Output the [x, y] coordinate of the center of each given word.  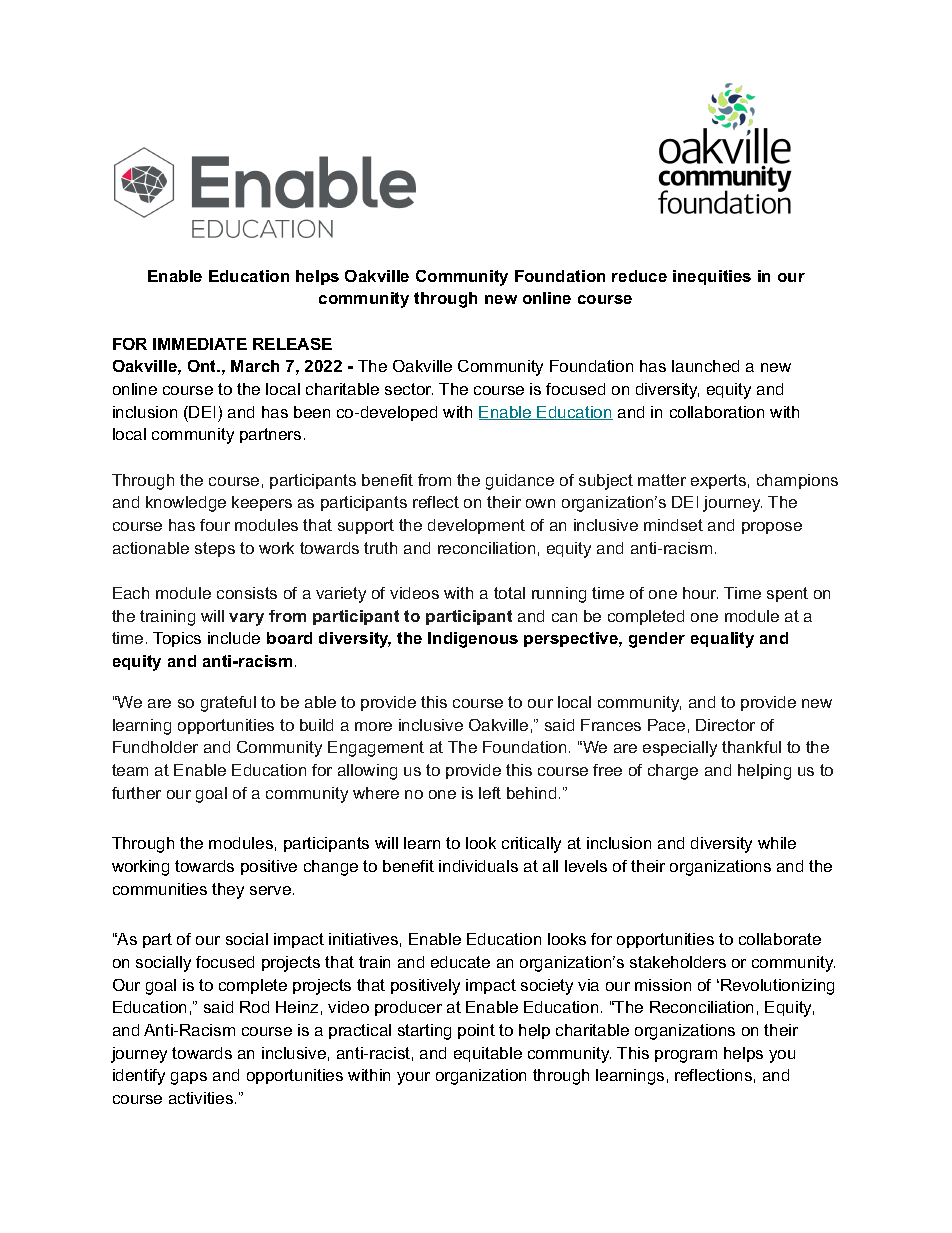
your [413, 1078]
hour [700, 593]
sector [409, 389]
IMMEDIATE [200, 344]
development [476, 526]
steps [215, 549]
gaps [189, 1078]
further [136, 793]
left [490, 793]
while [777, 843]
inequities [712, 277]
